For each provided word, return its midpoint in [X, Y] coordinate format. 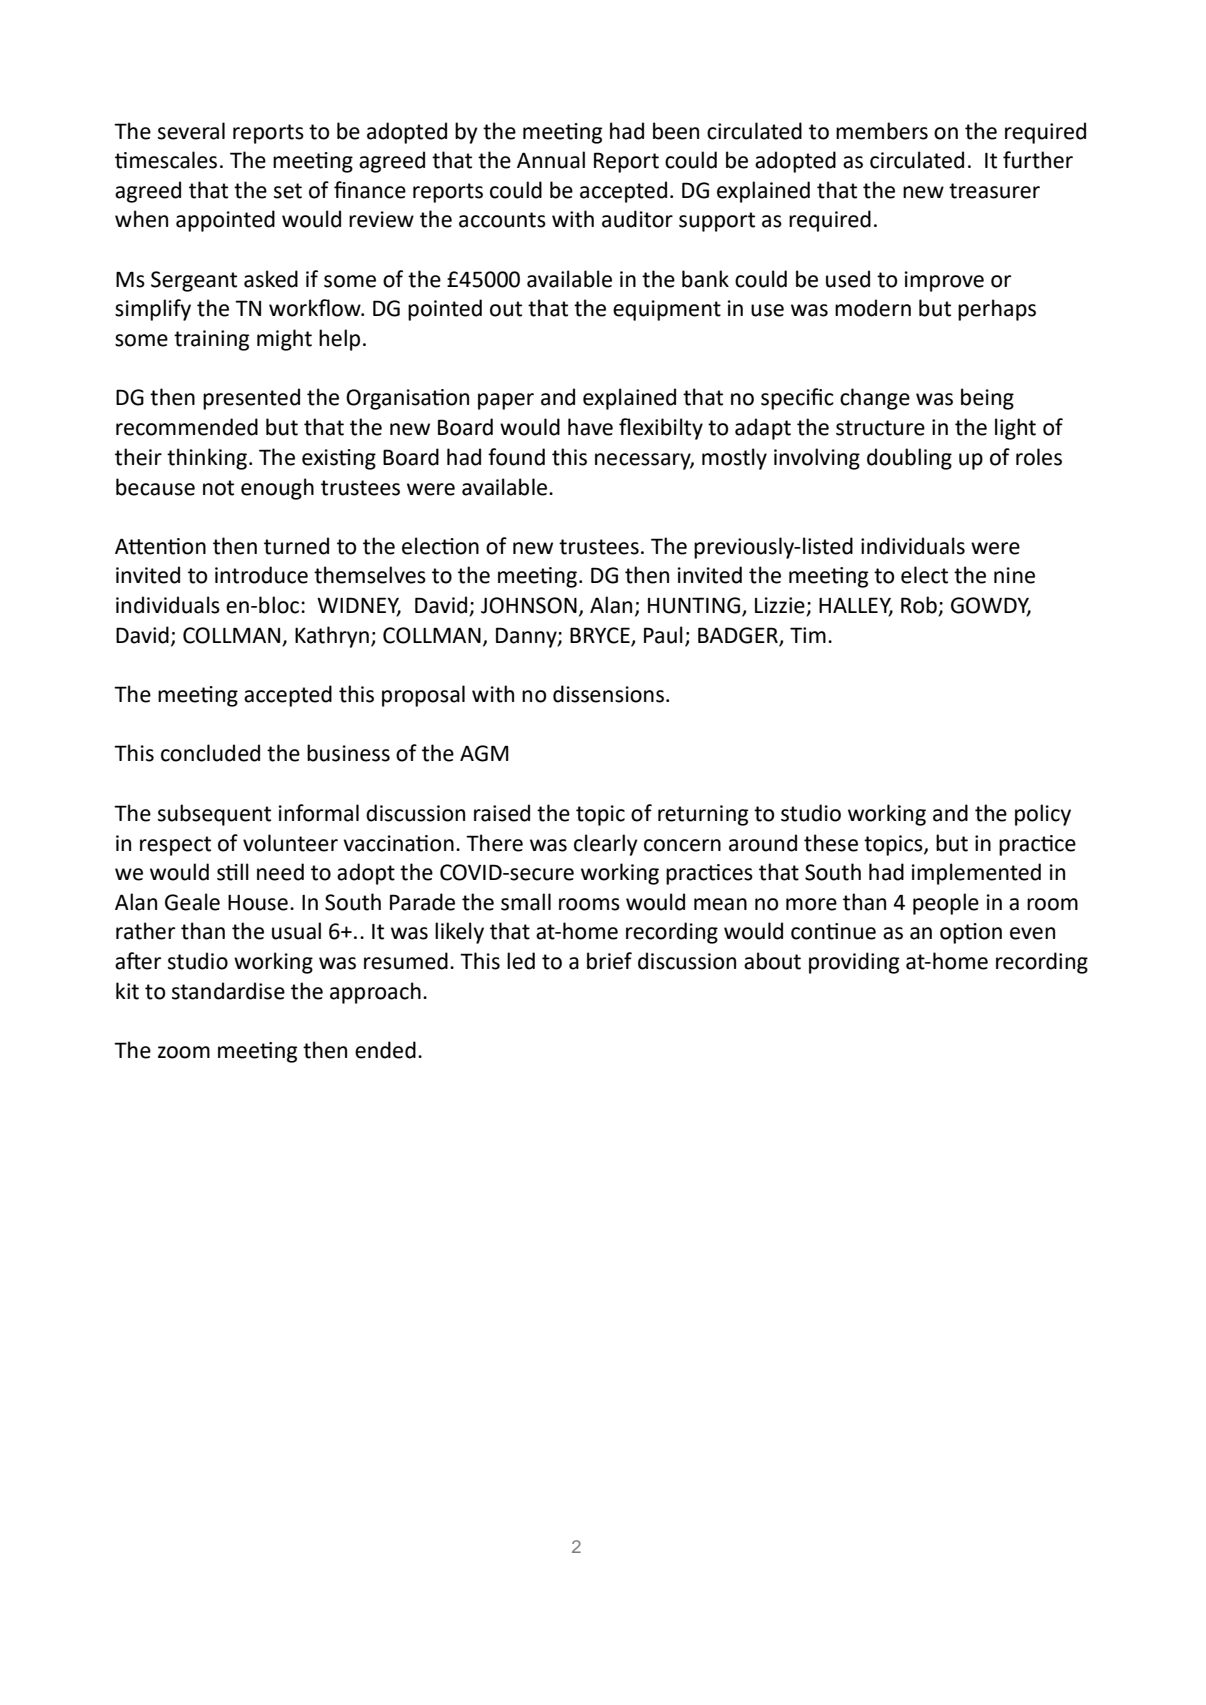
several [191, 131]
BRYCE [600, 635]
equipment [667, 310]
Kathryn [332, 637]
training [211, 340]
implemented [976, 874]
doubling [909, 459]
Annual [551, 160]
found [516, 457]
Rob [920, 606]
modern [873, 308]
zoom [184, 1052]
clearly [606, 845]
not [218, 488]
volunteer [290, 843]
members [882, 131]
